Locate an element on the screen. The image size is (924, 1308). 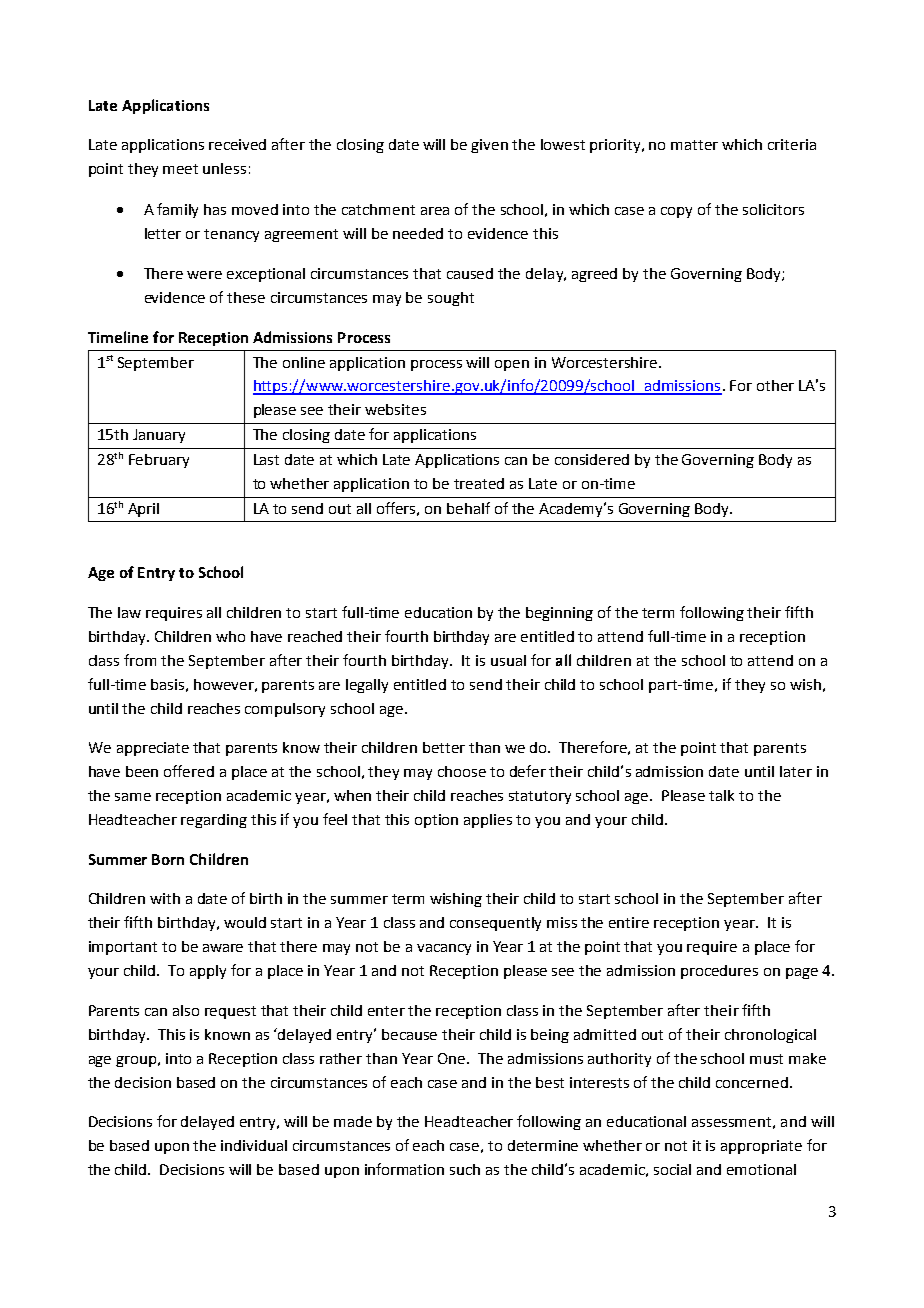
individual is located at coordinates (254, 1145).
